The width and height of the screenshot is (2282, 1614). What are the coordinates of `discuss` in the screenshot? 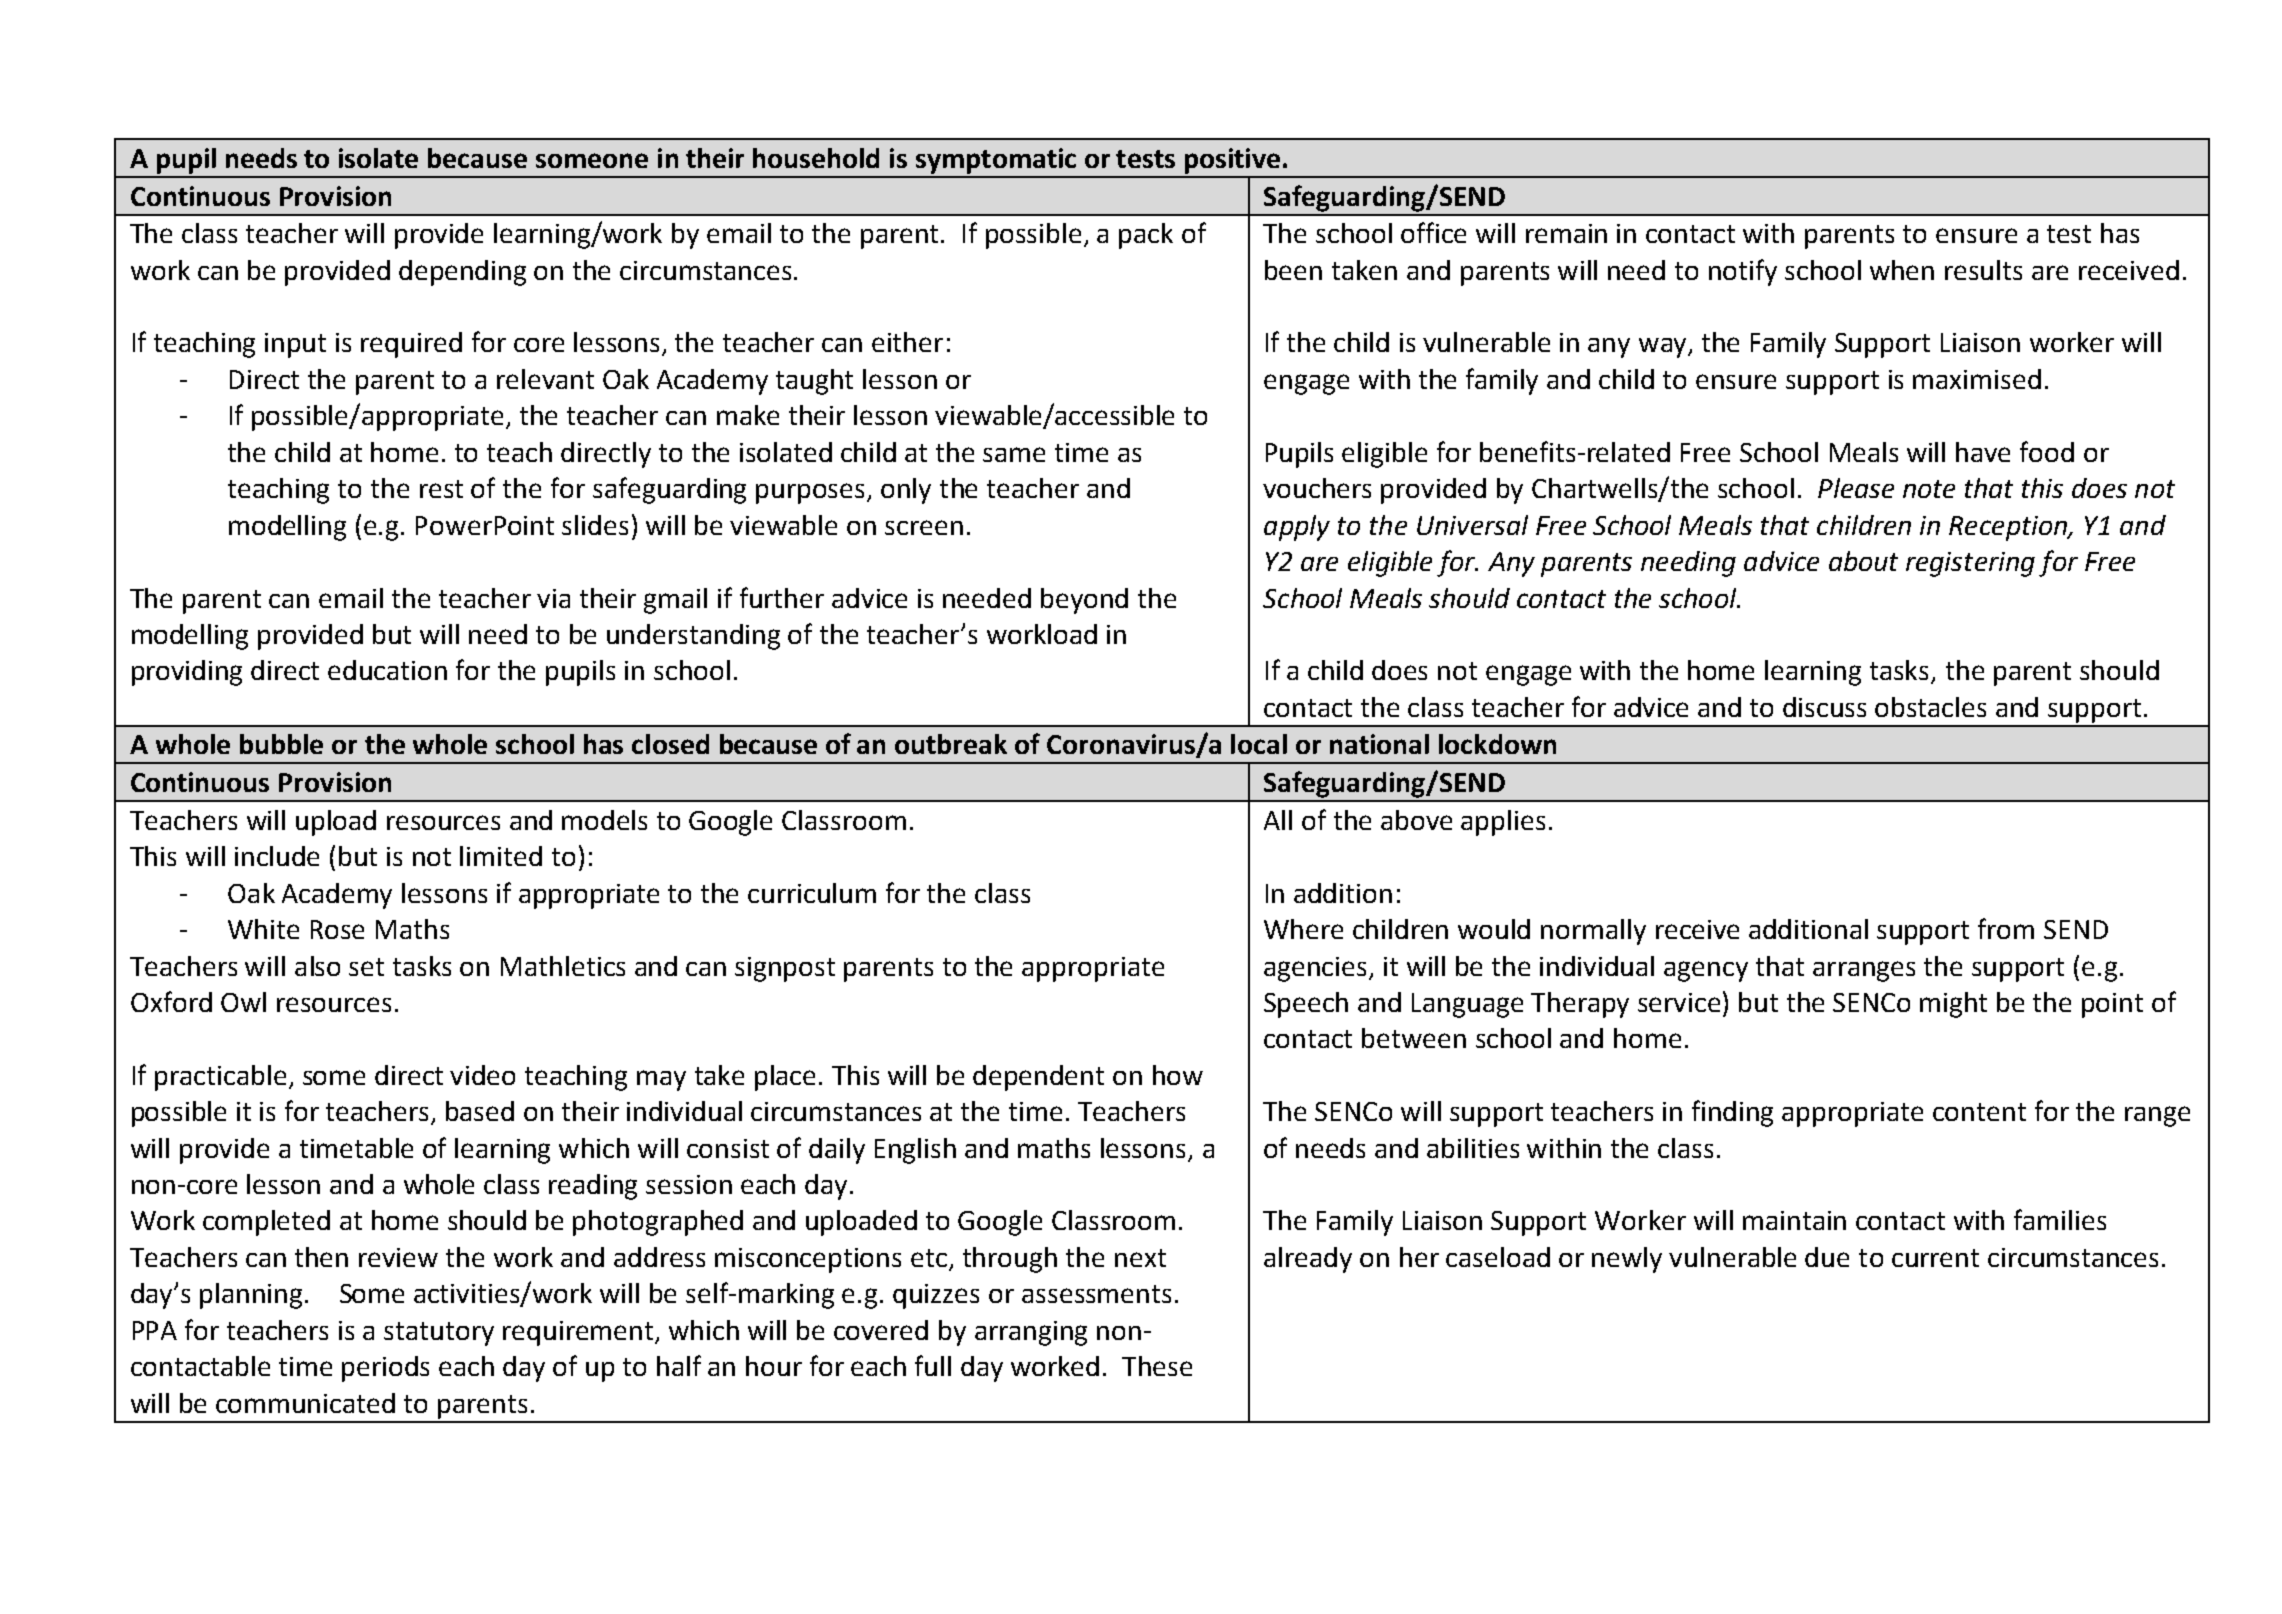 It's located at (1824, 707).
